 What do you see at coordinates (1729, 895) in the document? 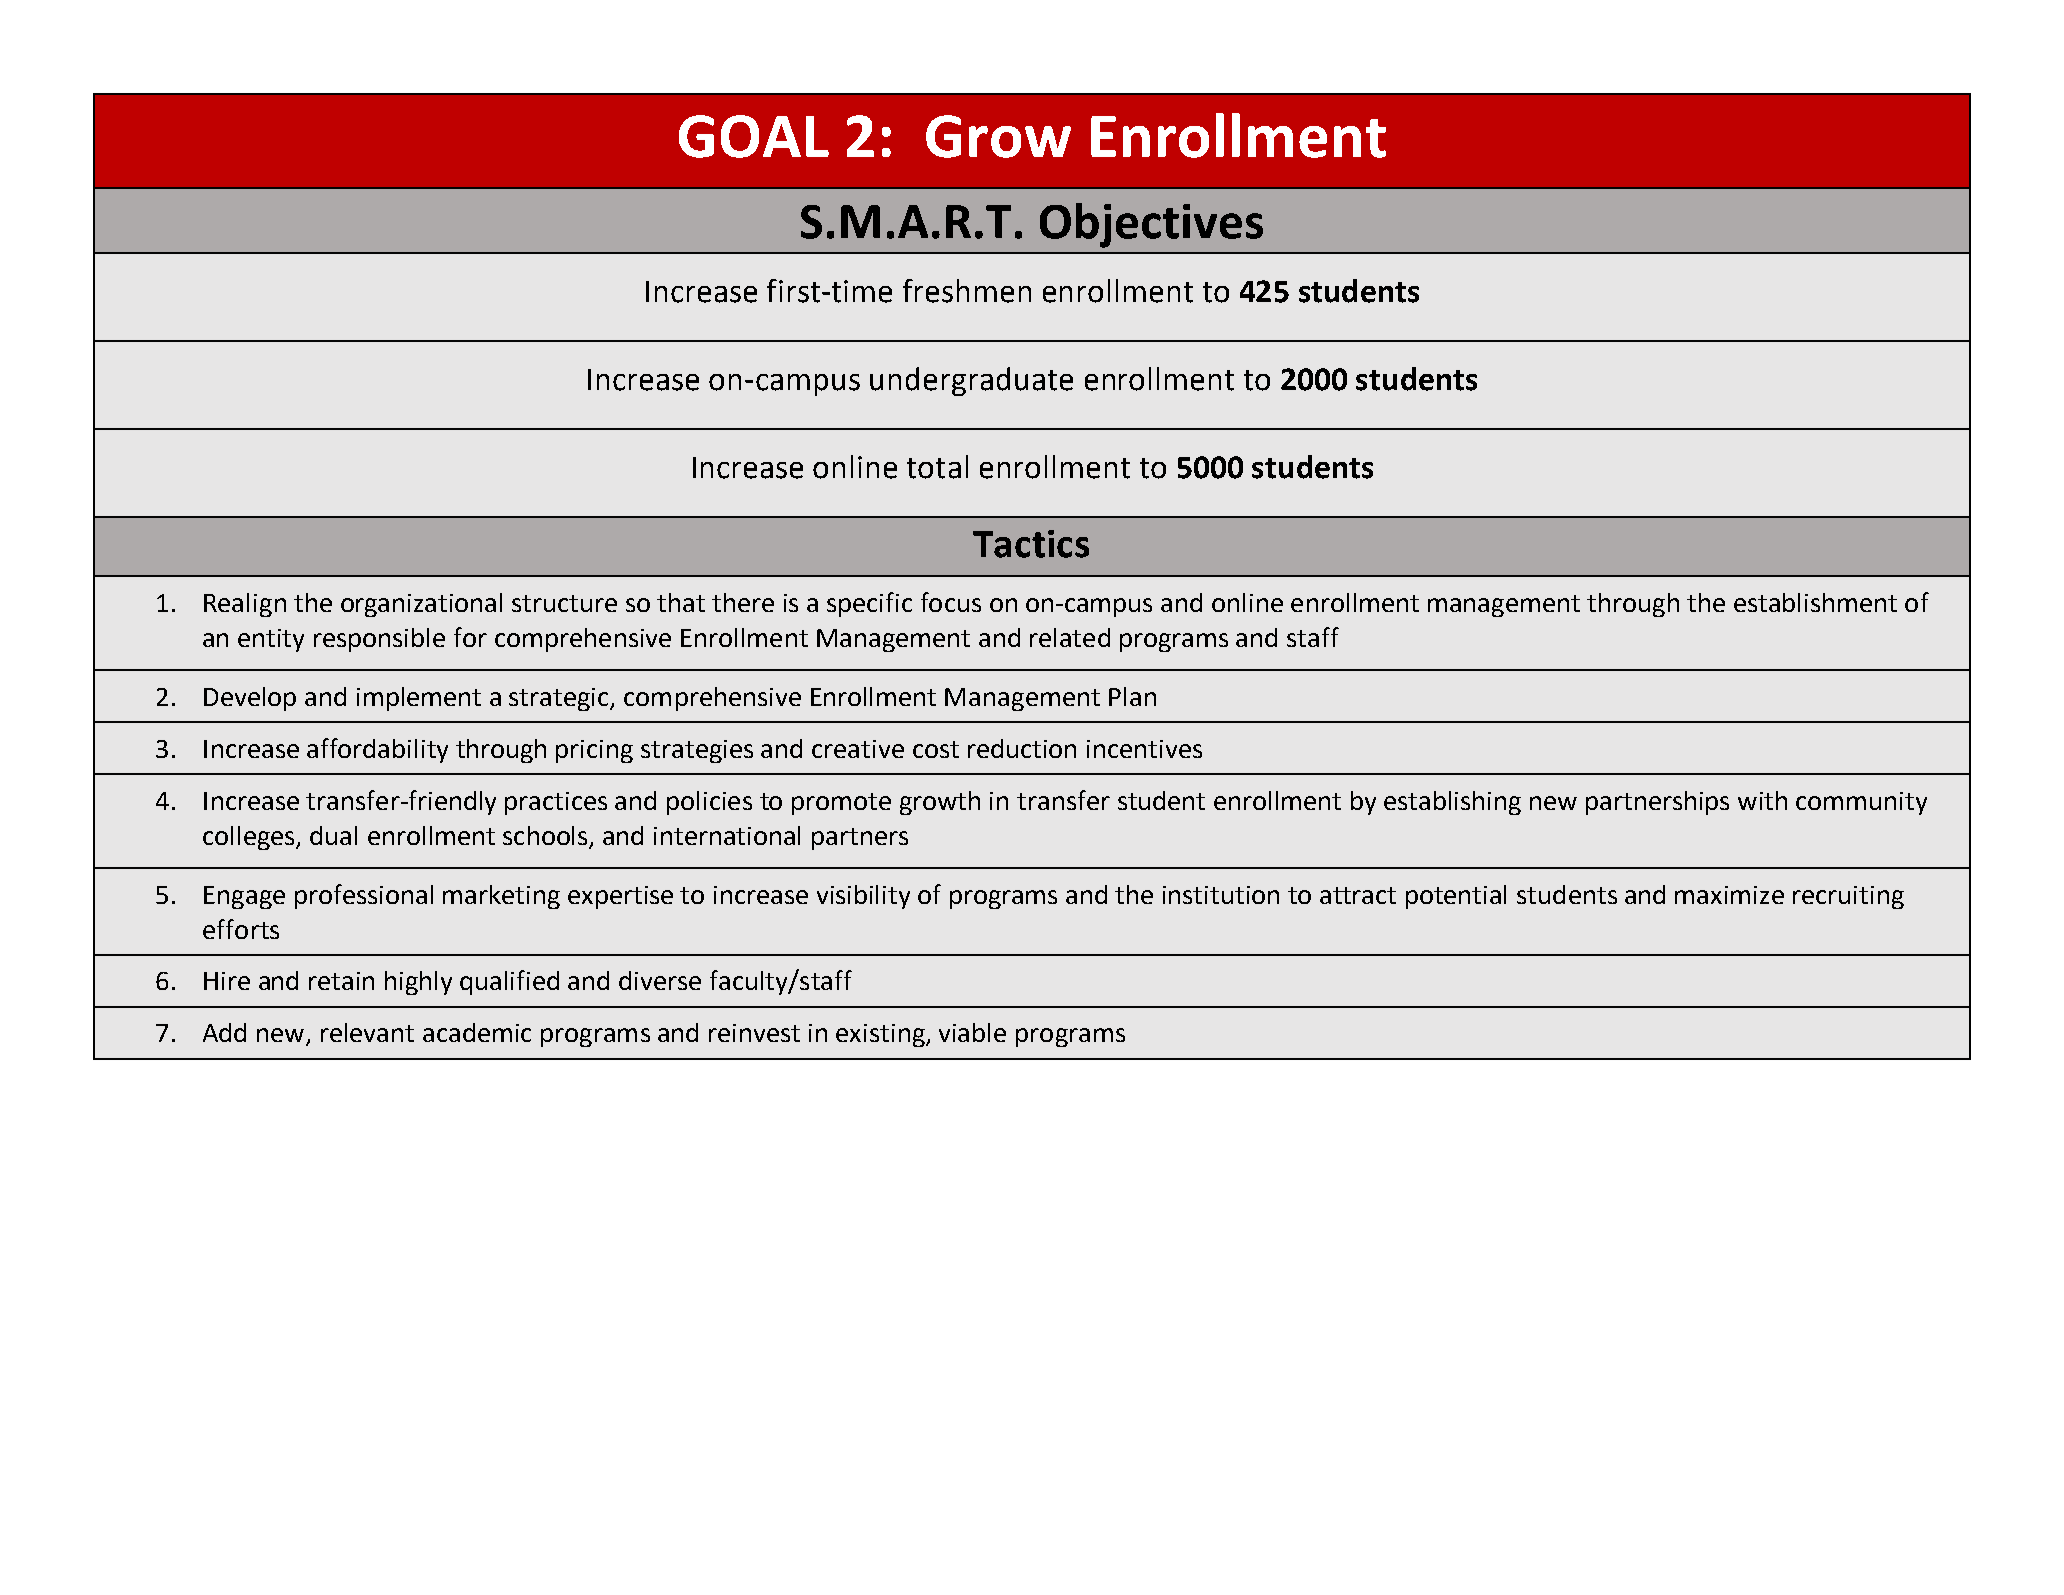
I see `maximize` at bounding box center [1729, 895].
